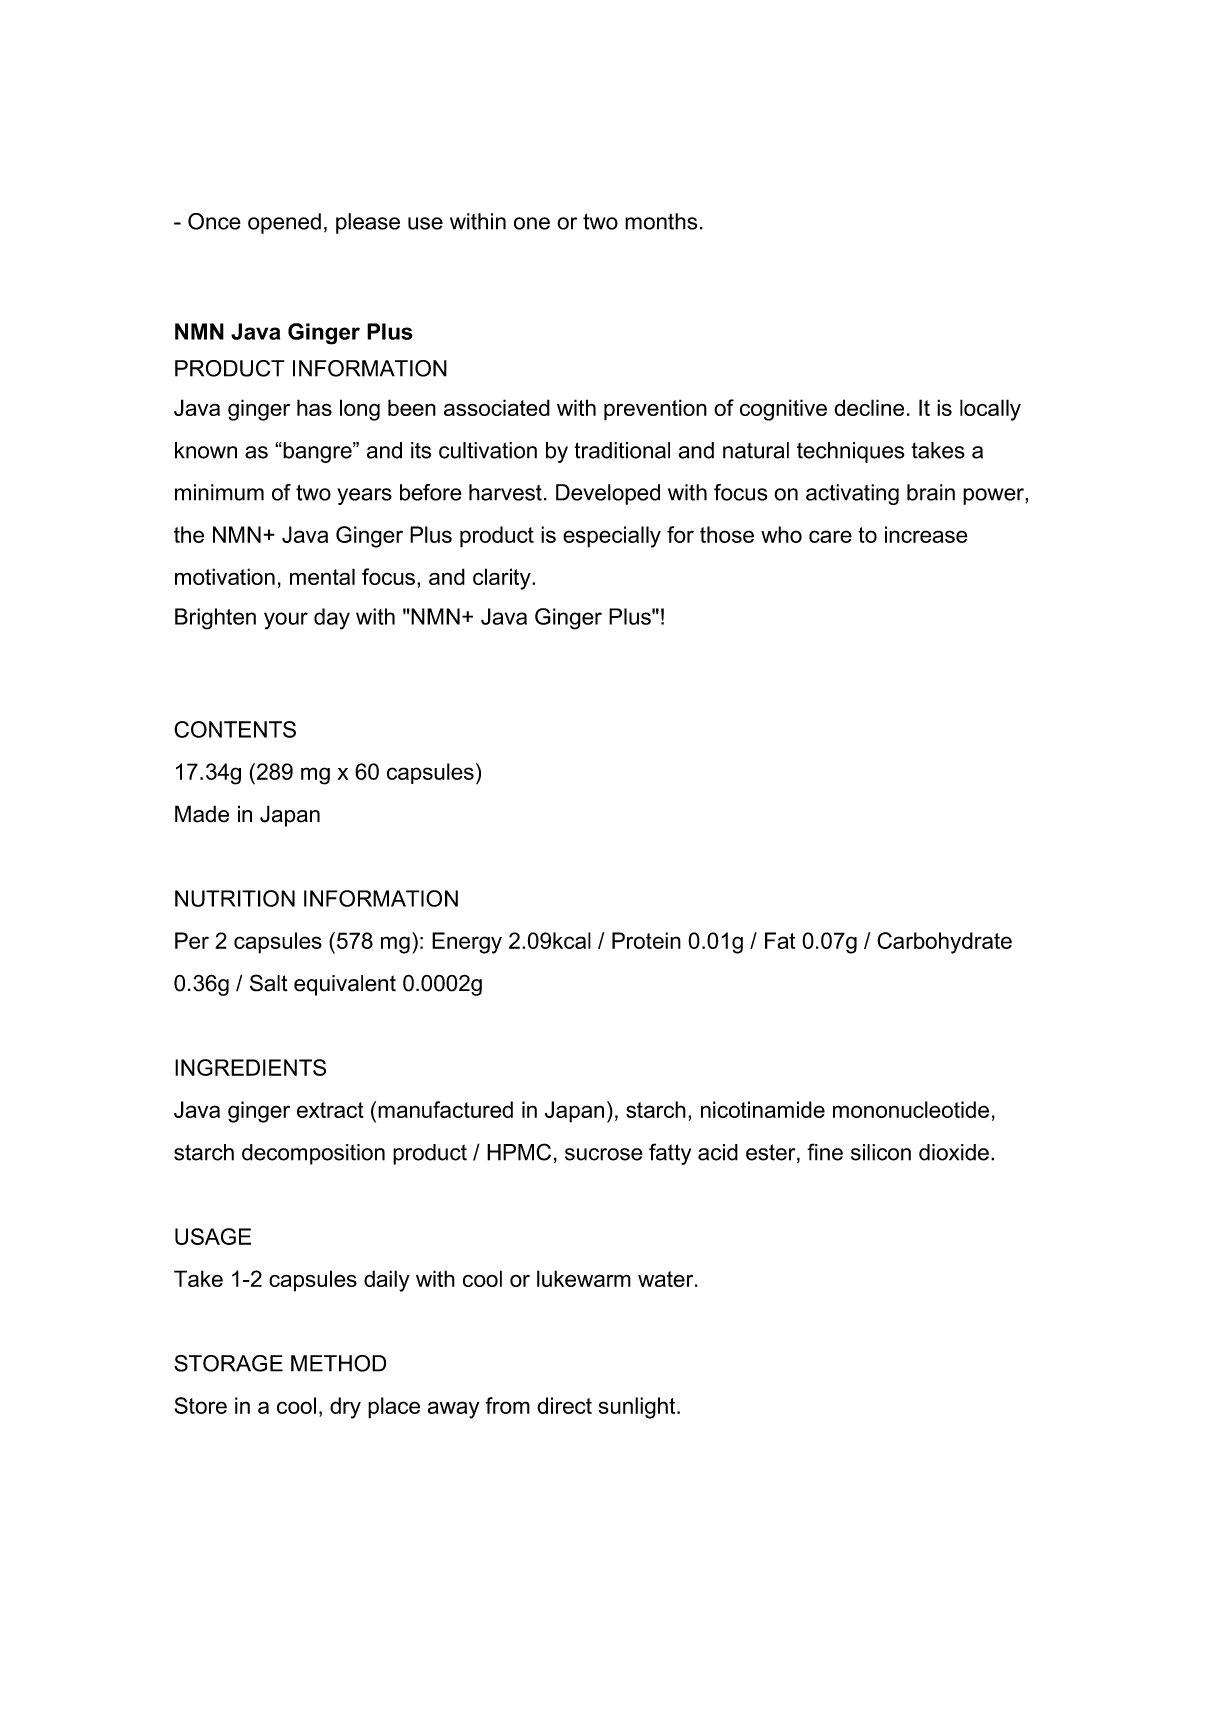  I want to click on increase, so click(926, 534).
